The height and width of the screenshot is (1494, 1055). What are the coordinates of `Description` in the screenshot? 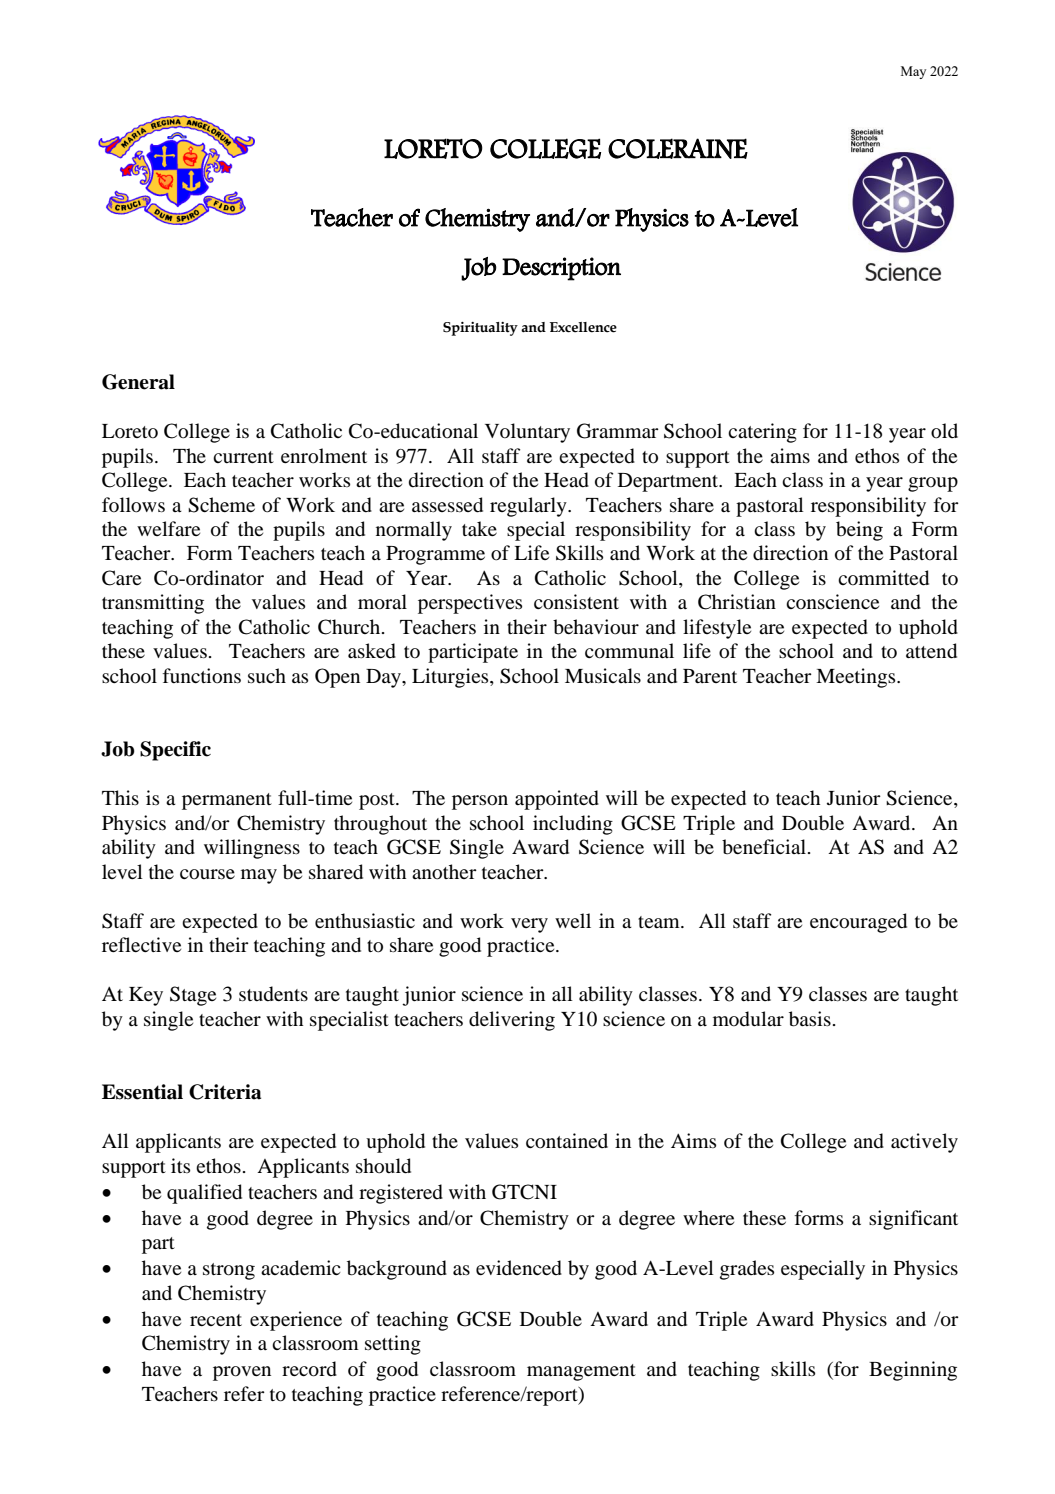 It's located at (561, 269).
